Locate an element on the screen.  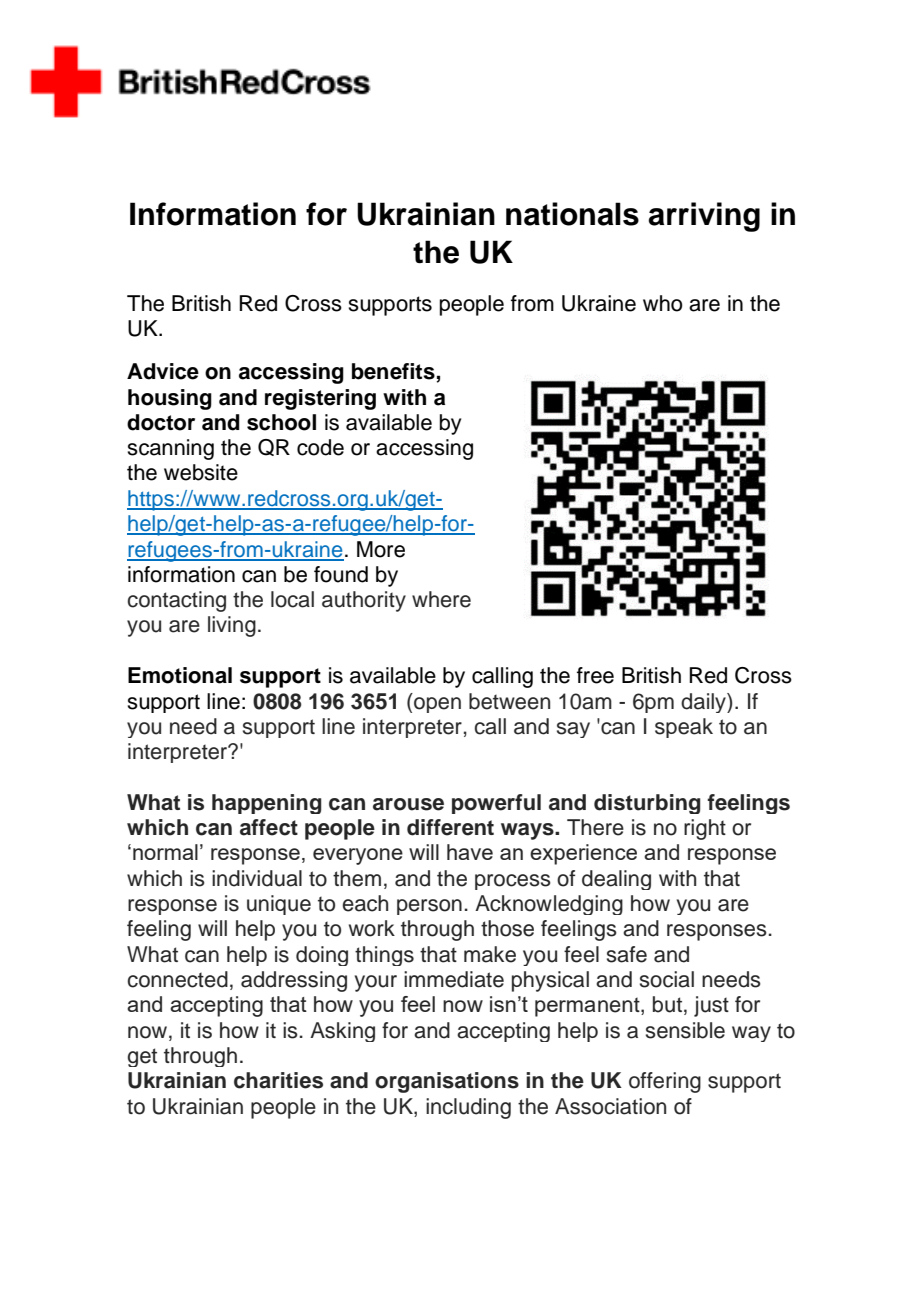
open is located at coordinates (437, 705).
